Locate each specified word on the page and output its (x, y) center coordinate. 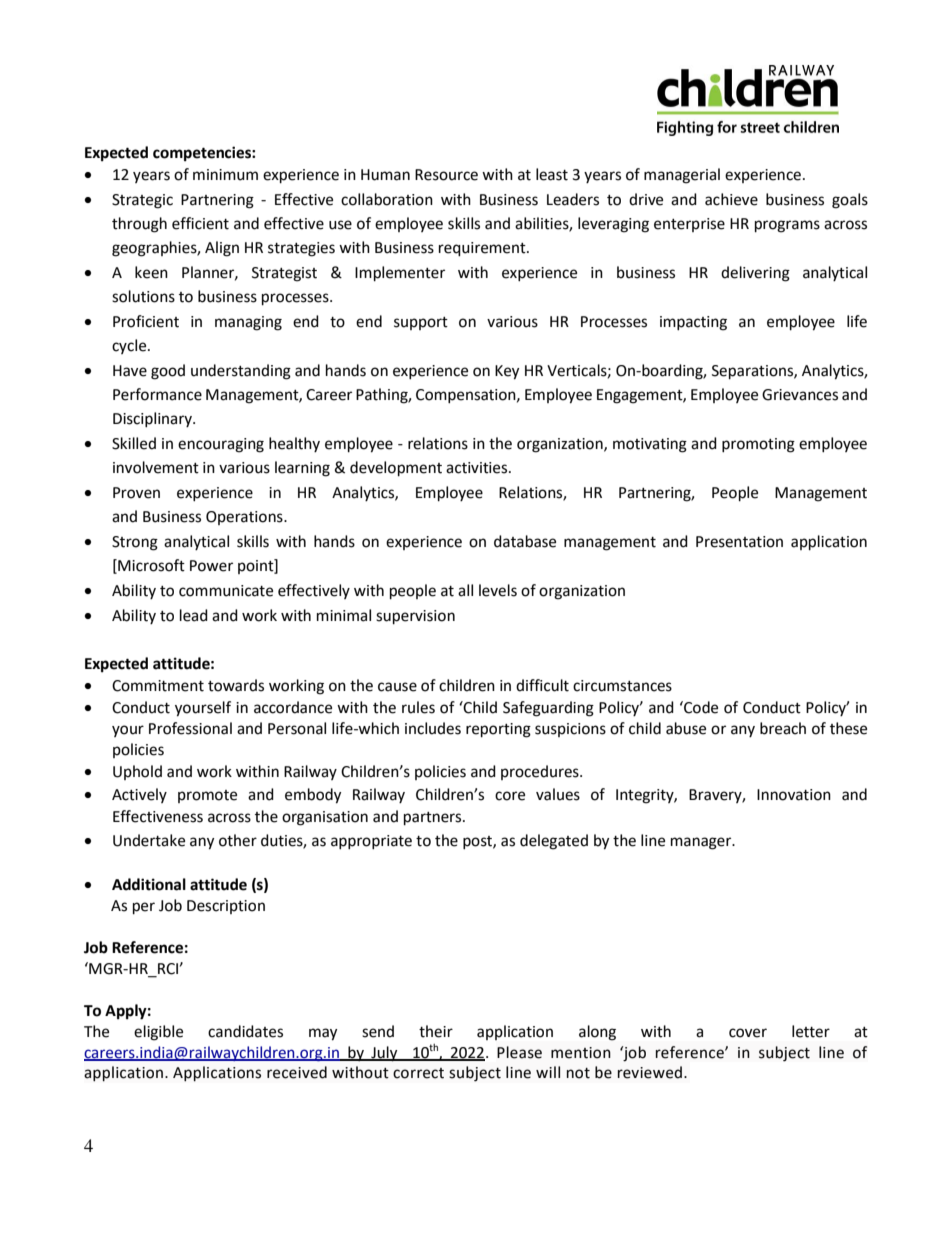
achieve (731, 199)
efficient (200, 223)
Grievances (800, 395)
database (525, 541)
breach (783, 728)
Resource (446, 175)
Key (507, 372)
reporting (498, 730)
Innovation (794, 795)
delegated (554, 842)
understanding (241, 372)
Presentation (739, 542)
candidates (245, 1031)
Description (226, 907)
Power (211, 566)
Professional (190, 728)
